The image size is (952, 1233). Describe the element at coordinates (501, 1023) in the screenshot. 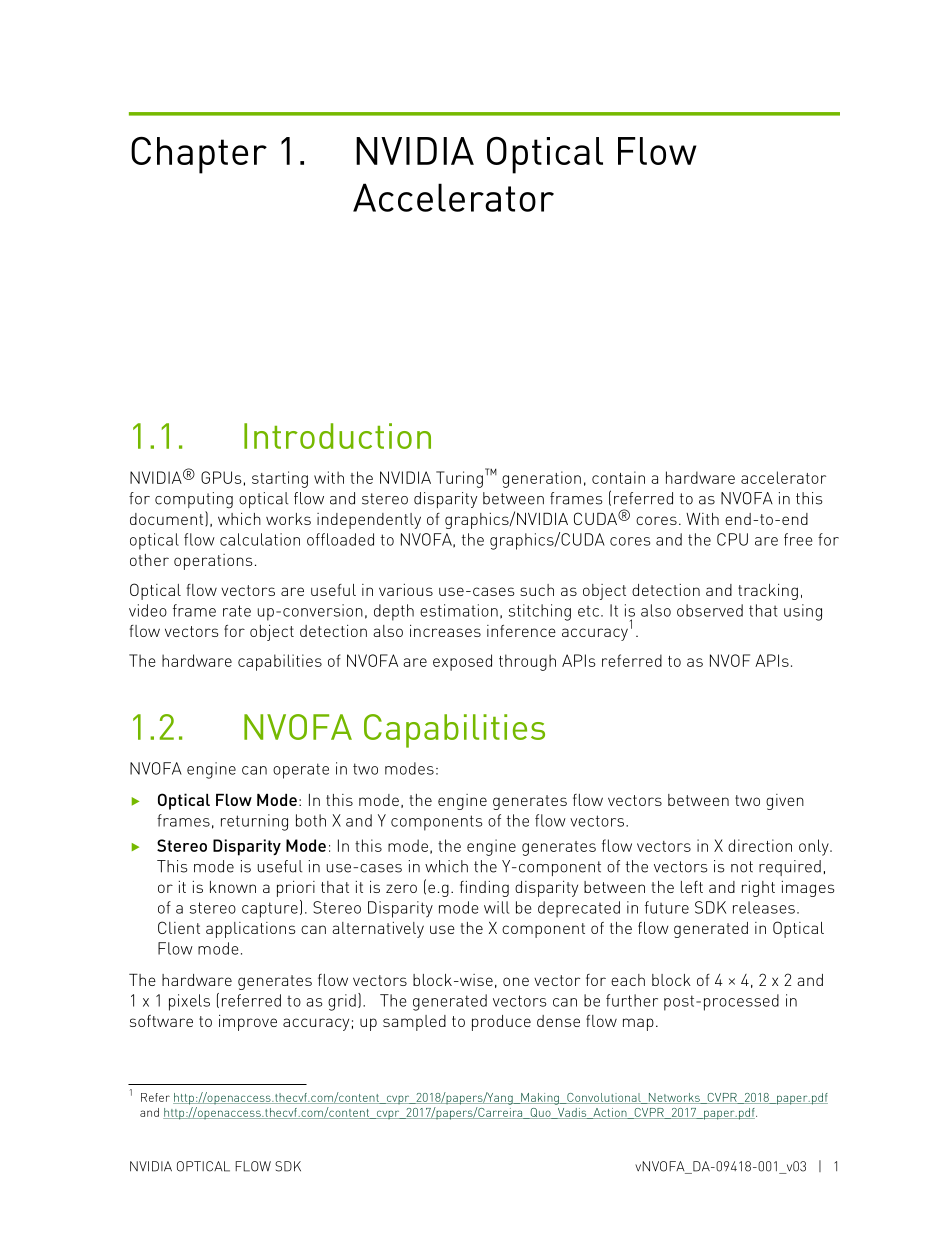

I see `produce` at that location.
